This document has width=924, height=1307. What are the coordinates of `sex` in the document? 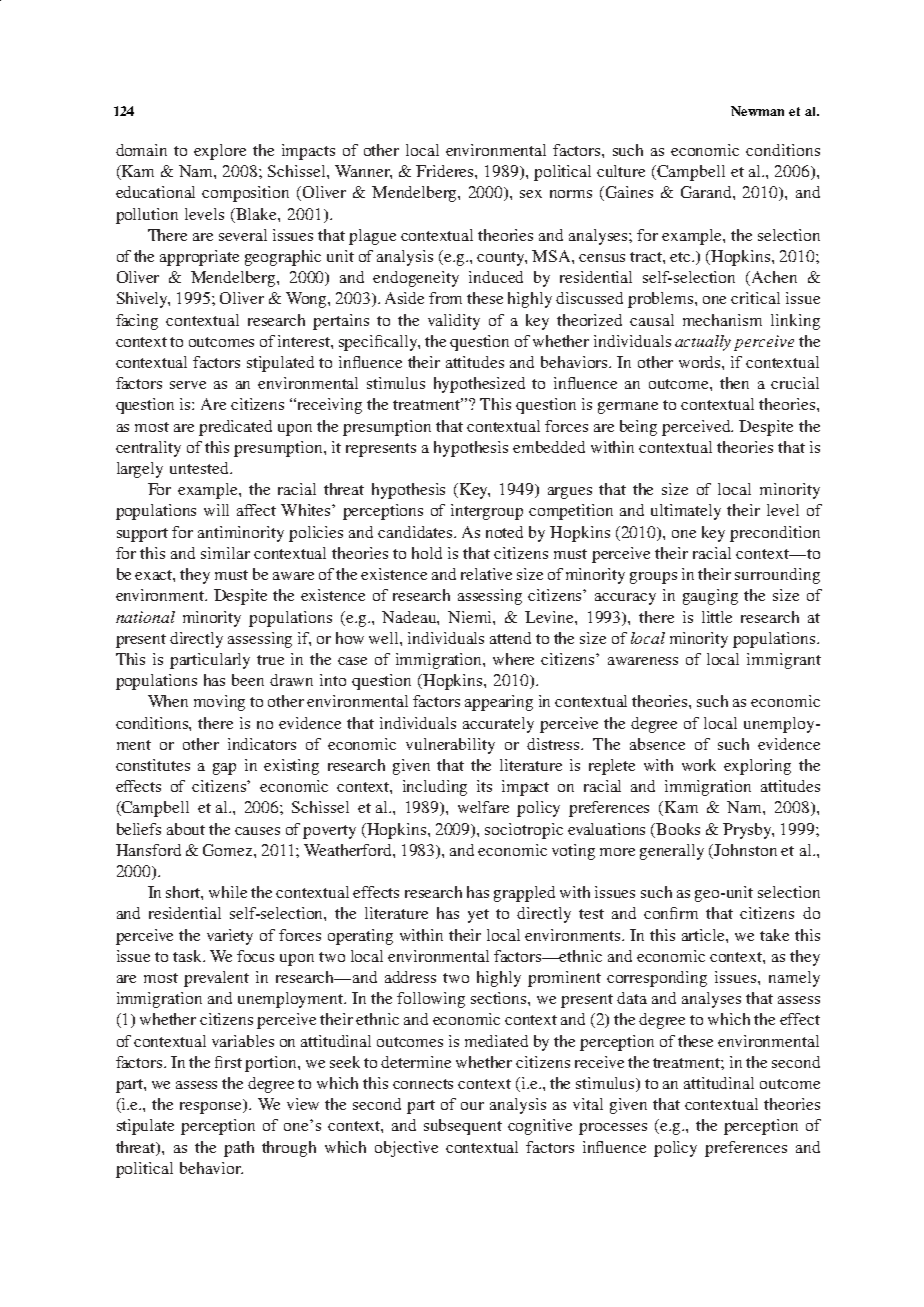 It's located at (531, 194).
